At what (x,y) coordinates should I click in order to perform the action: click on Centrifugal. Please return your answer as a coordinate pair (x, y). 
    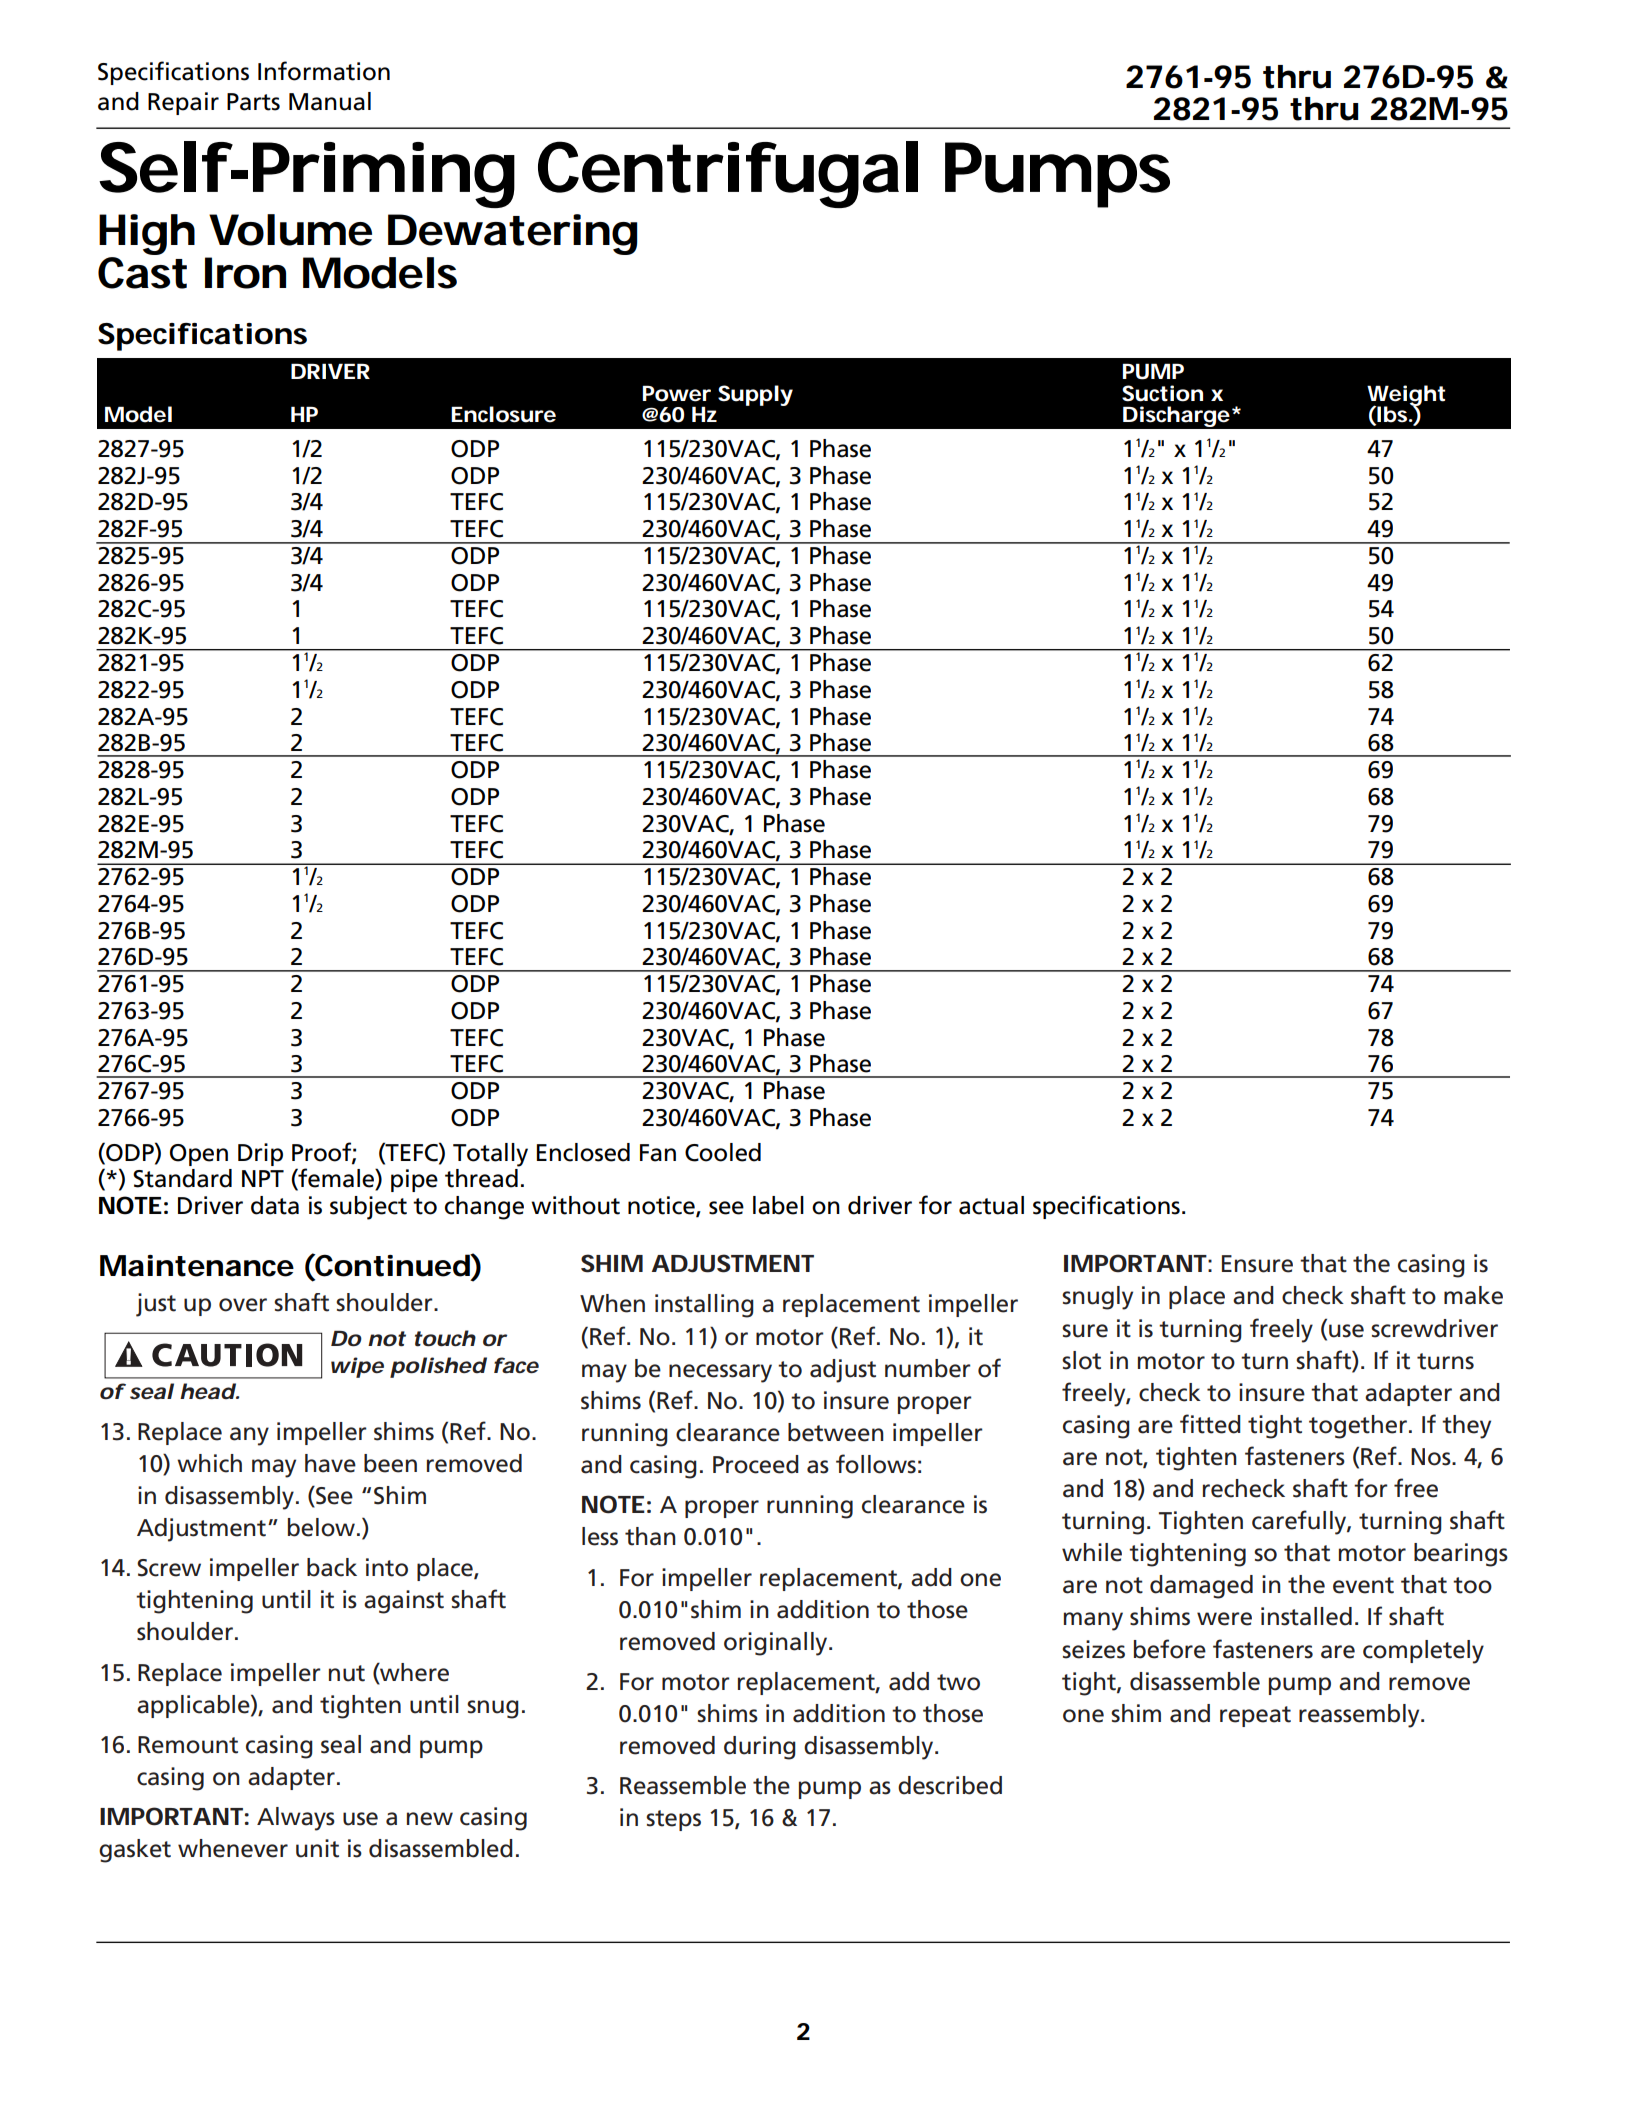
    Looking at the image, I should click on (728, 174).
